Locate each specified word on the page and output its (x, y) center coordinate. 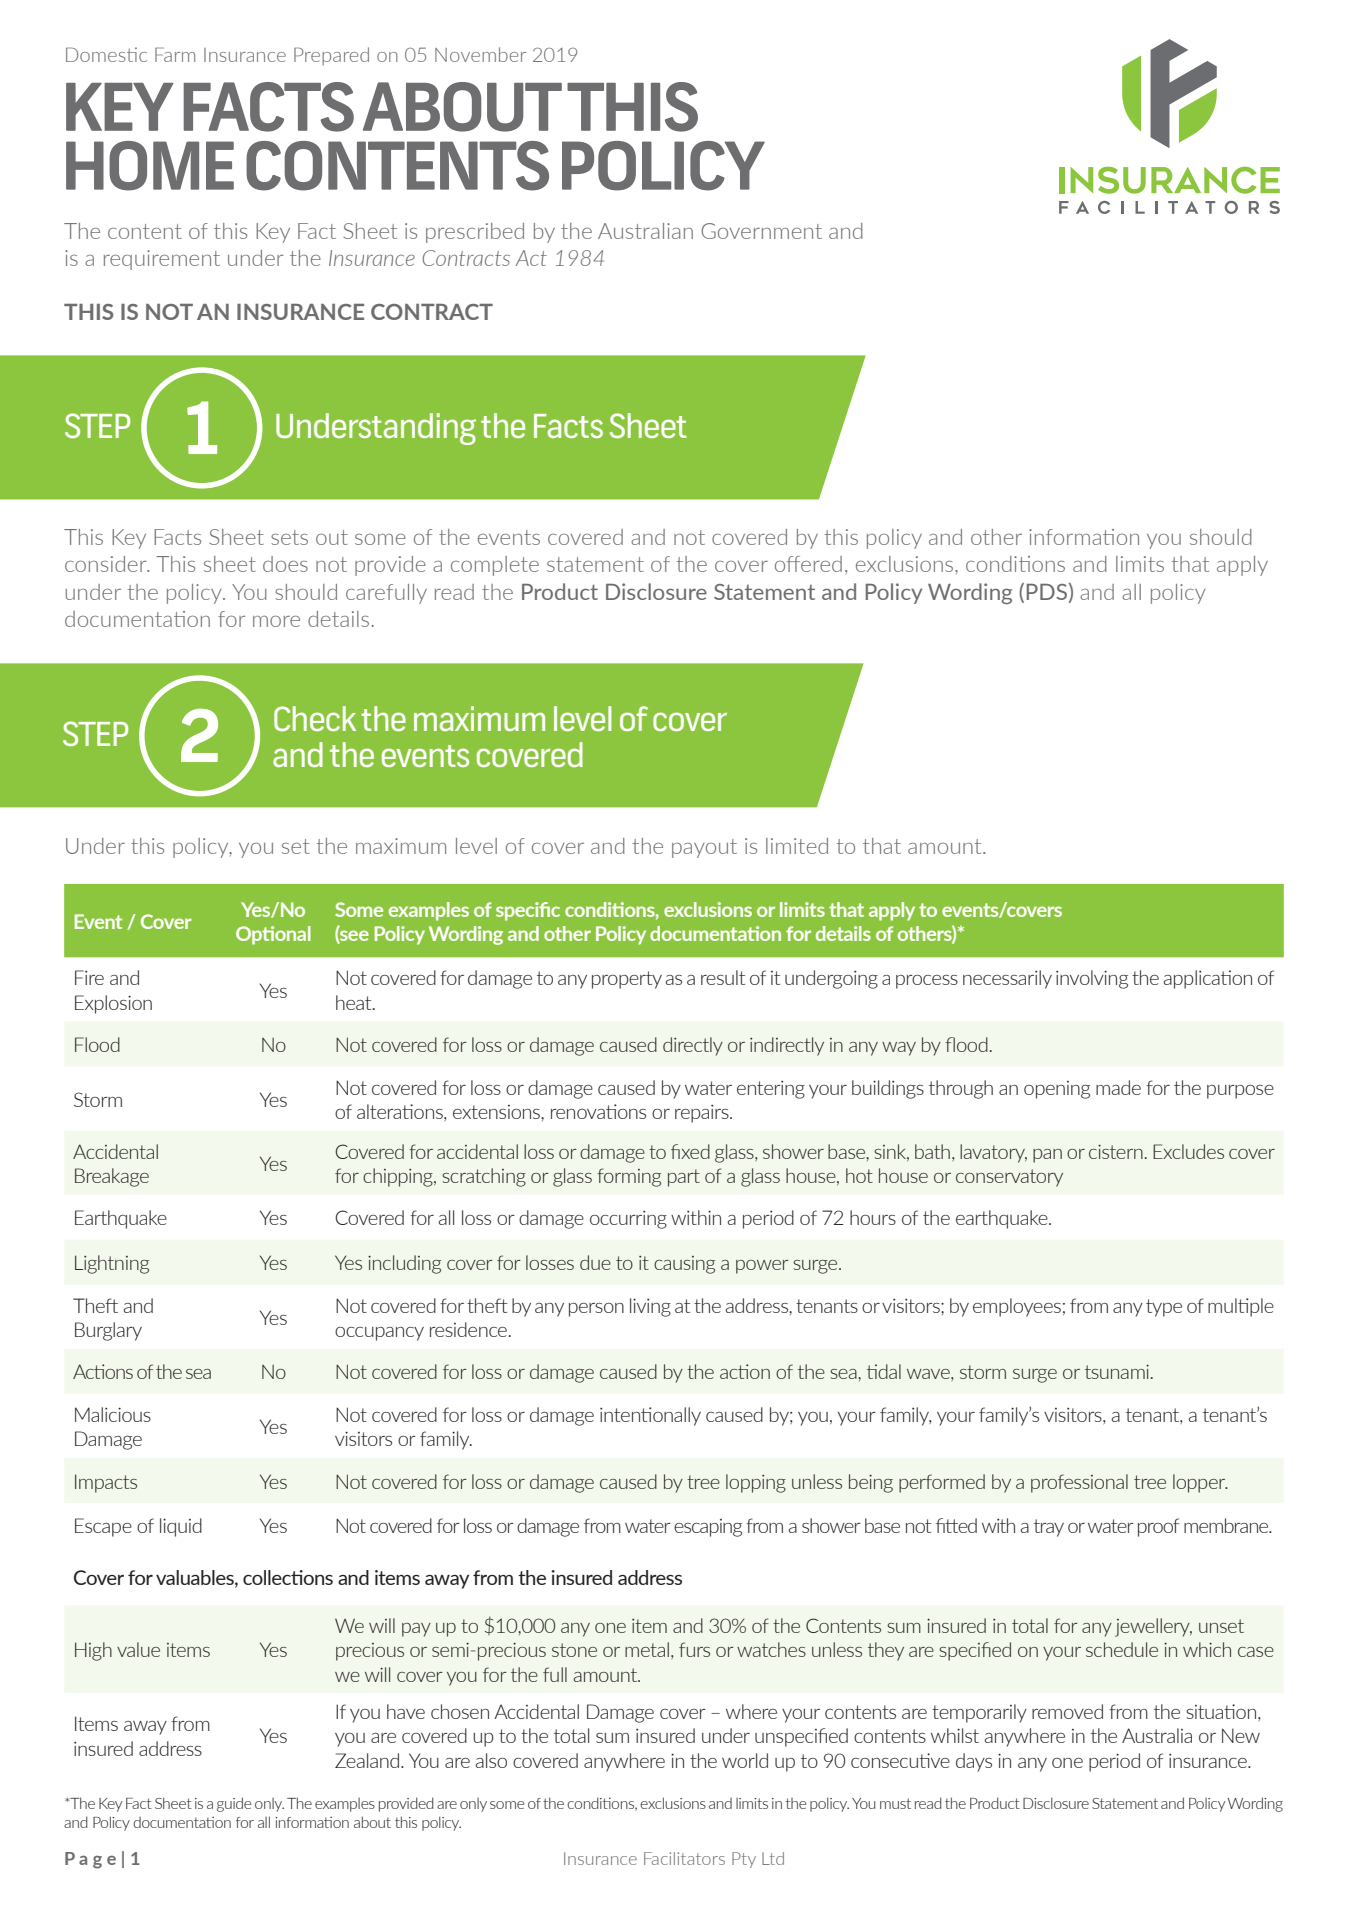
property (627, 980)
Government (761, 231)
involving (1092, 979)
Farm (175, 54)
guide (234, 1804)
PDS (1047, 592)
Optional (273, 935)
